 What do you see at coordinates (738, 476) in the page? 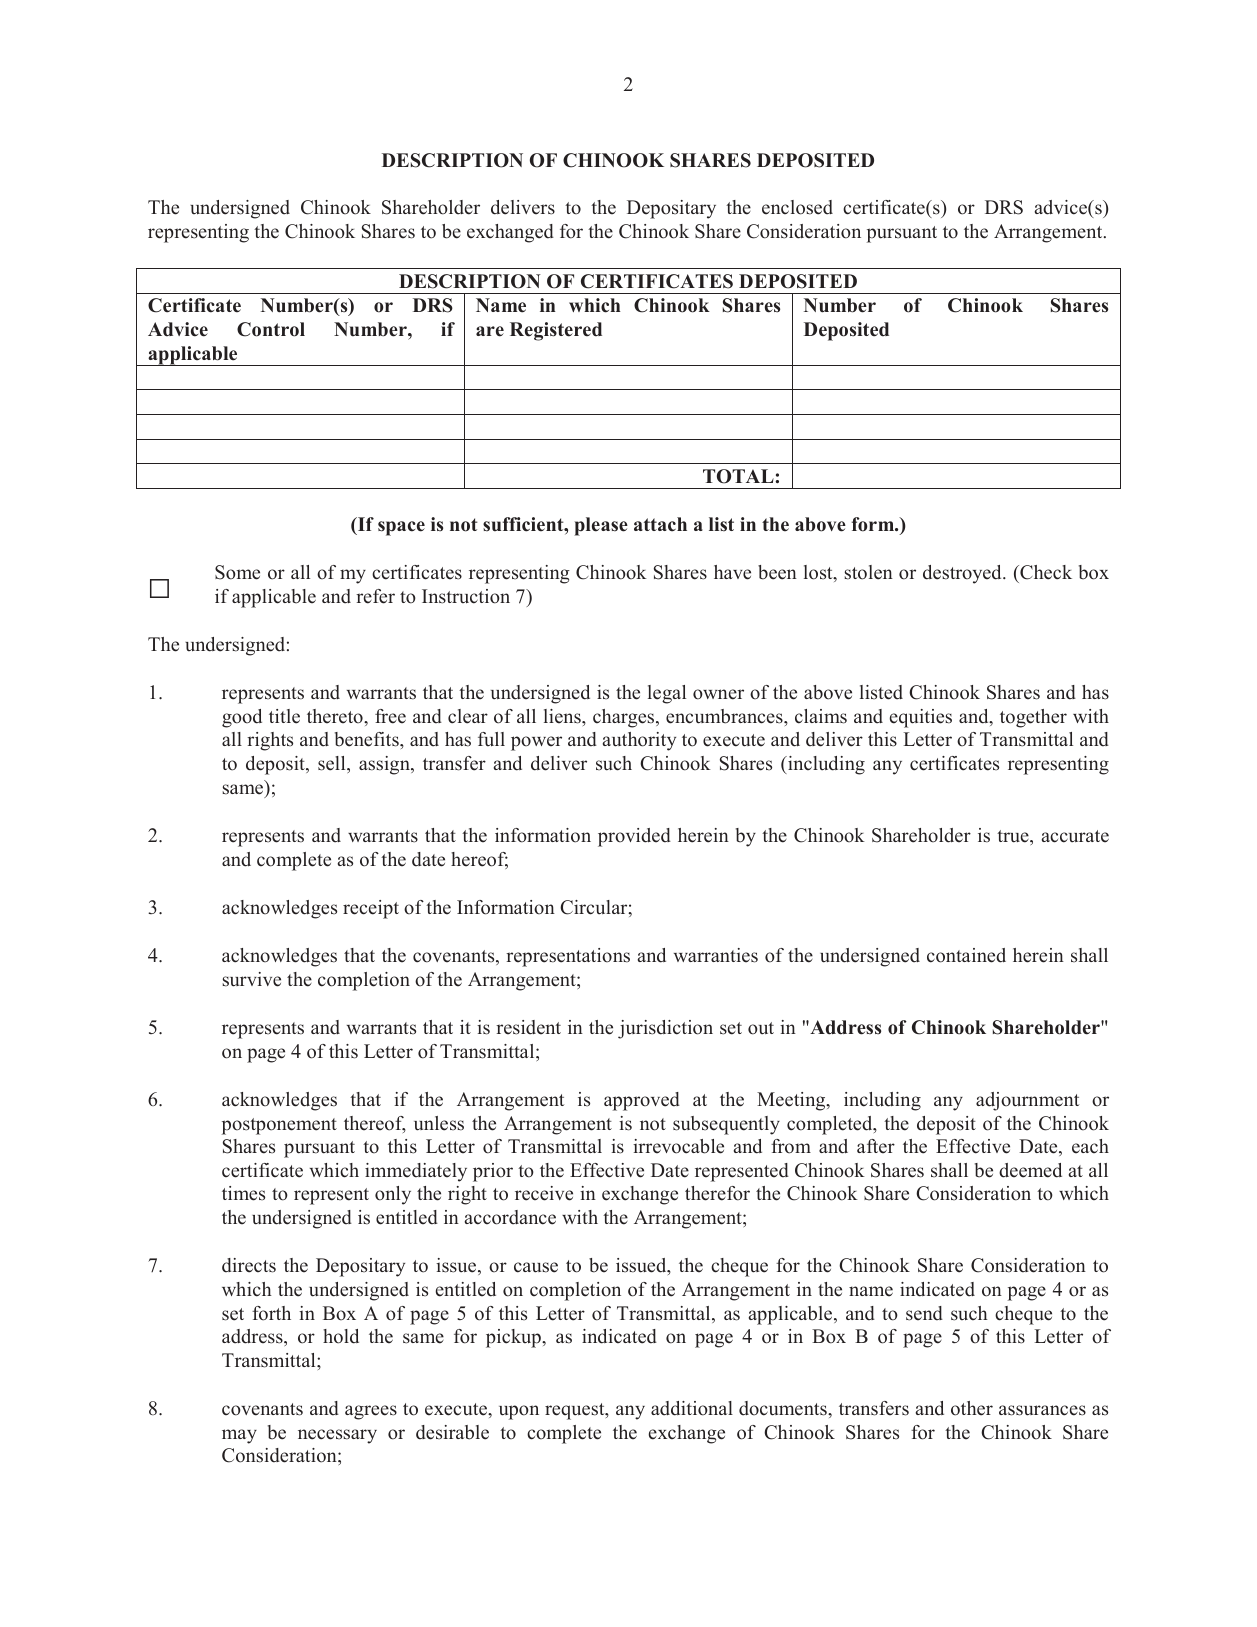
I see `TOTAL` at bounding box center [738, 476].
